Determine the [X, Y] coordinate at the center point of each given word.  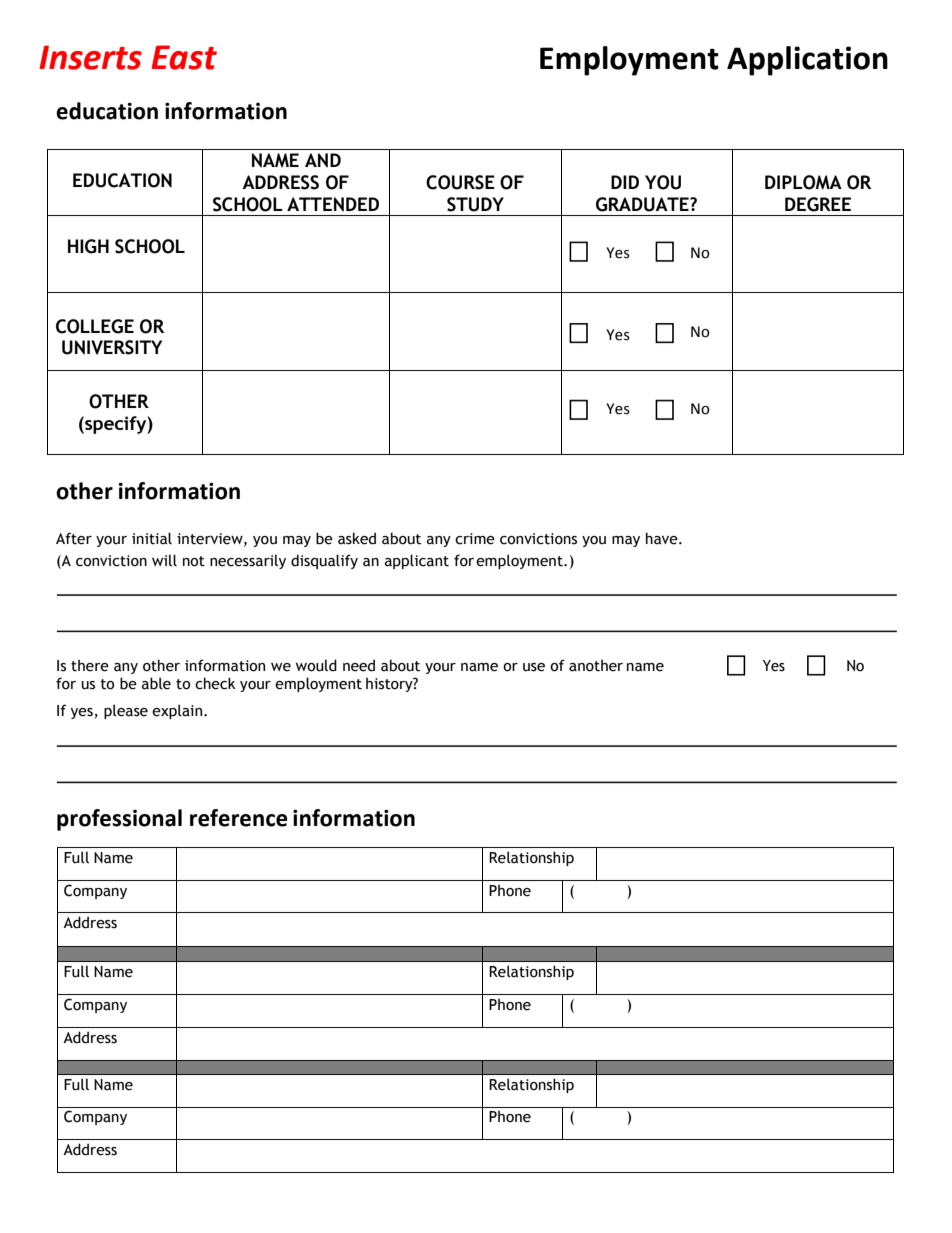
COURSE [460, 182]
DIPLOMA [803, 182]
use [534, 667]
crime [475, 539]
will [164, 560]
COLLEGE [95, 326]
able [156, 683]
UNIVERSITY [112, 347]
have [663, 538]
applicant [417, 561]
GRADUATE [643, 204]
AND [323, 160]
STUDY [475, 204]
